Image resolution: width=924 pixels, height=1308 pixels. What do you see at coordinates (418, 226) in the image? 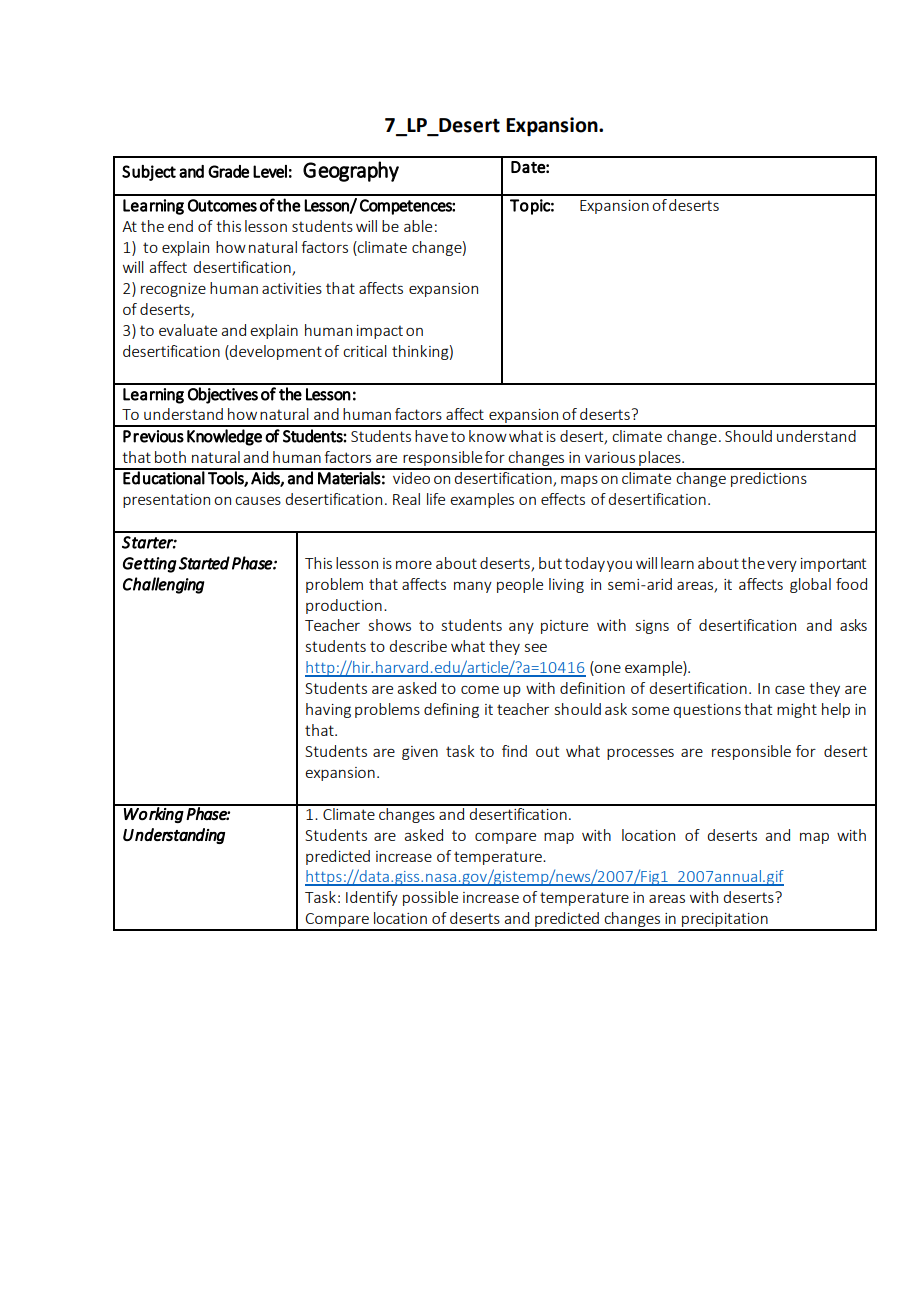
I see `able` at bounding box center [418, 226].
